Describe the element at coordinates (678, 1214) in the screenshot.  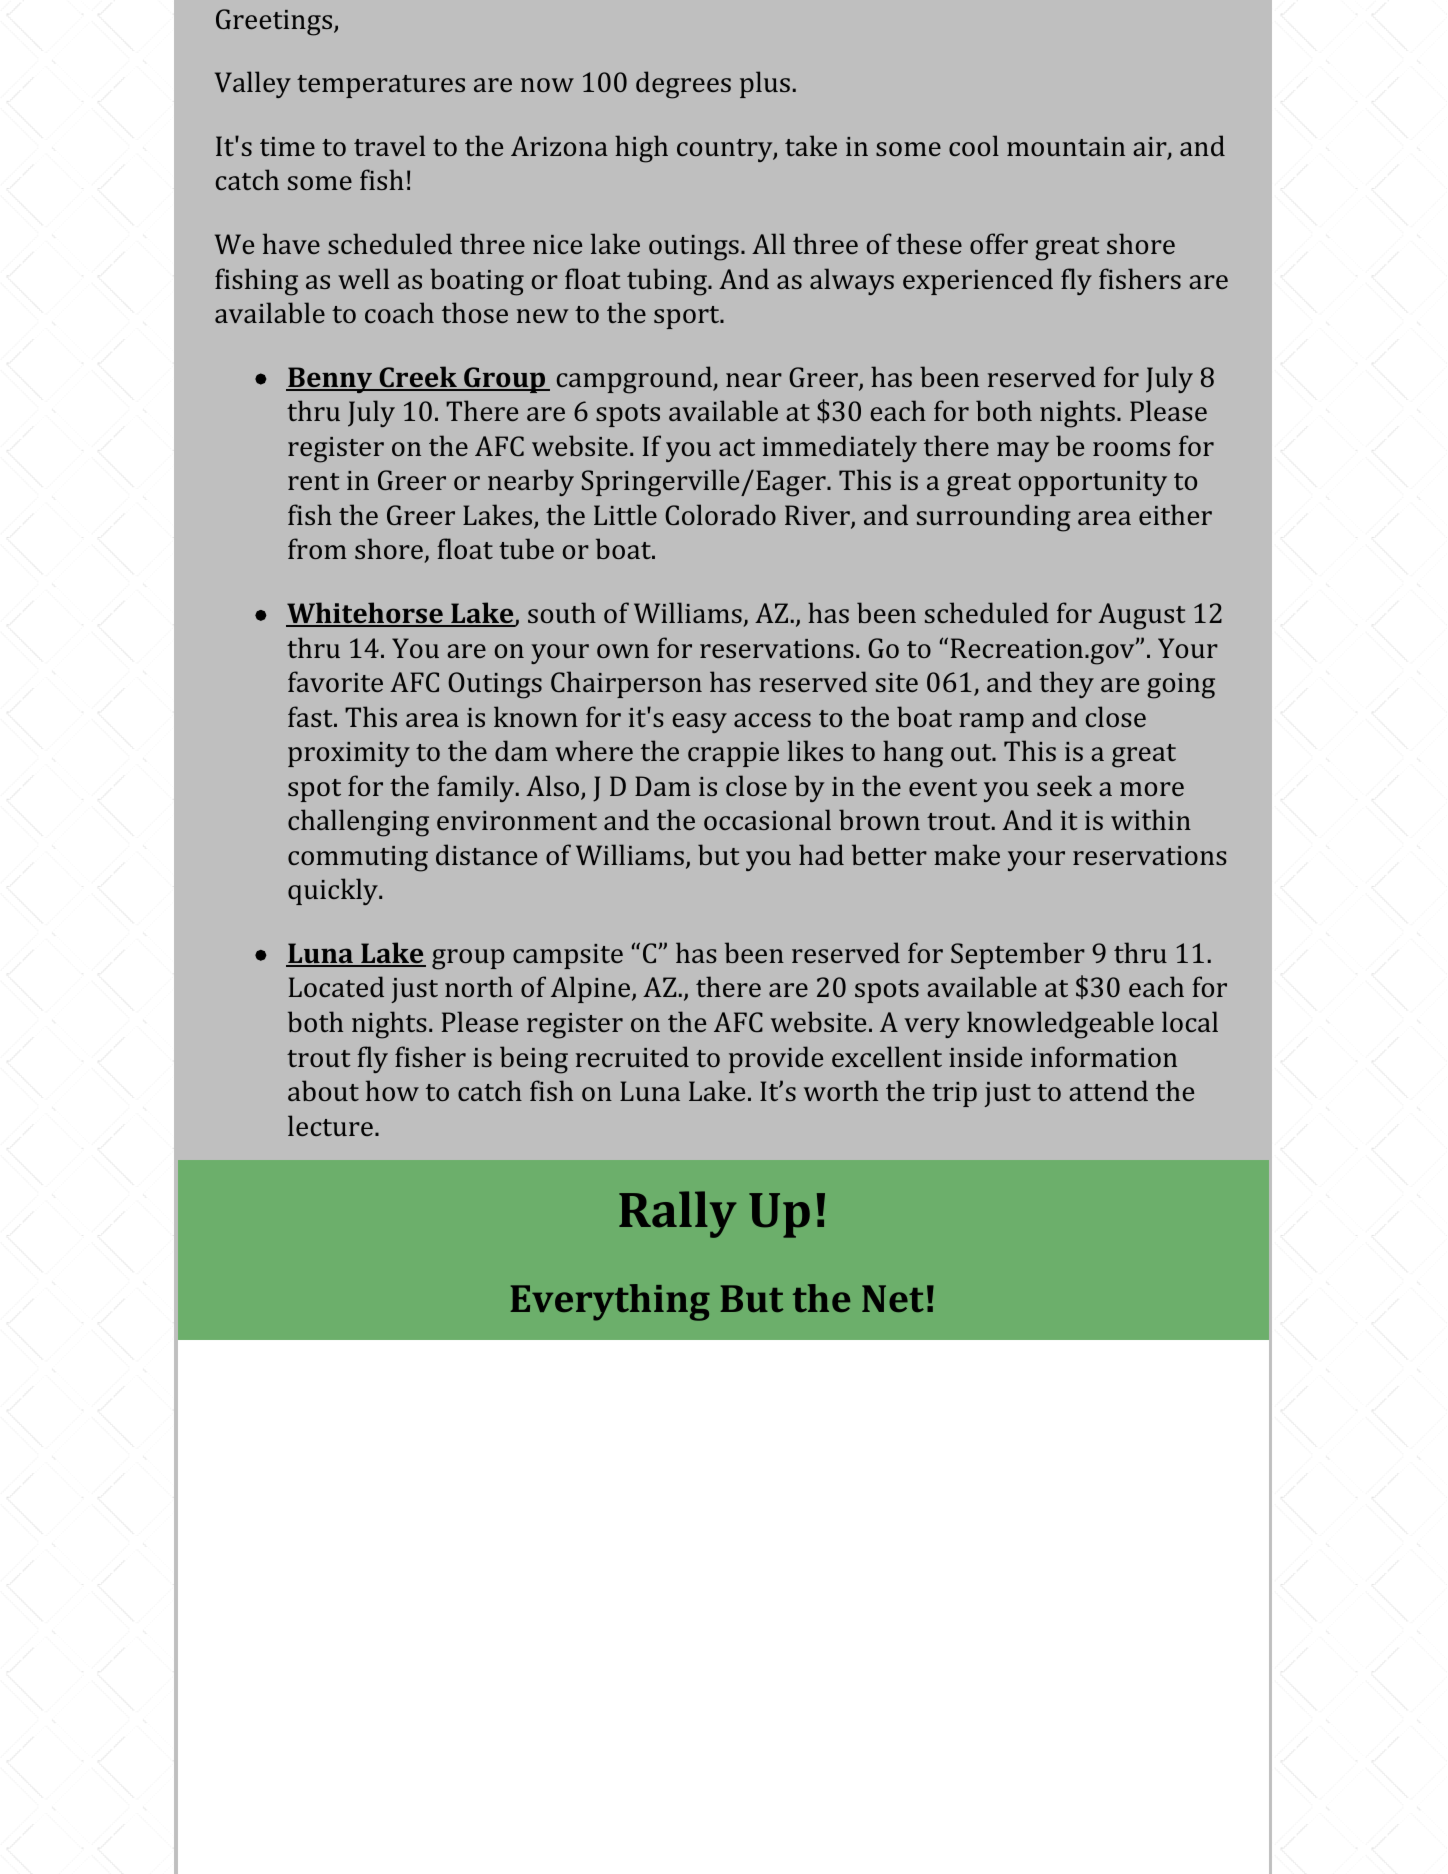
I see `Rally` at that location.
